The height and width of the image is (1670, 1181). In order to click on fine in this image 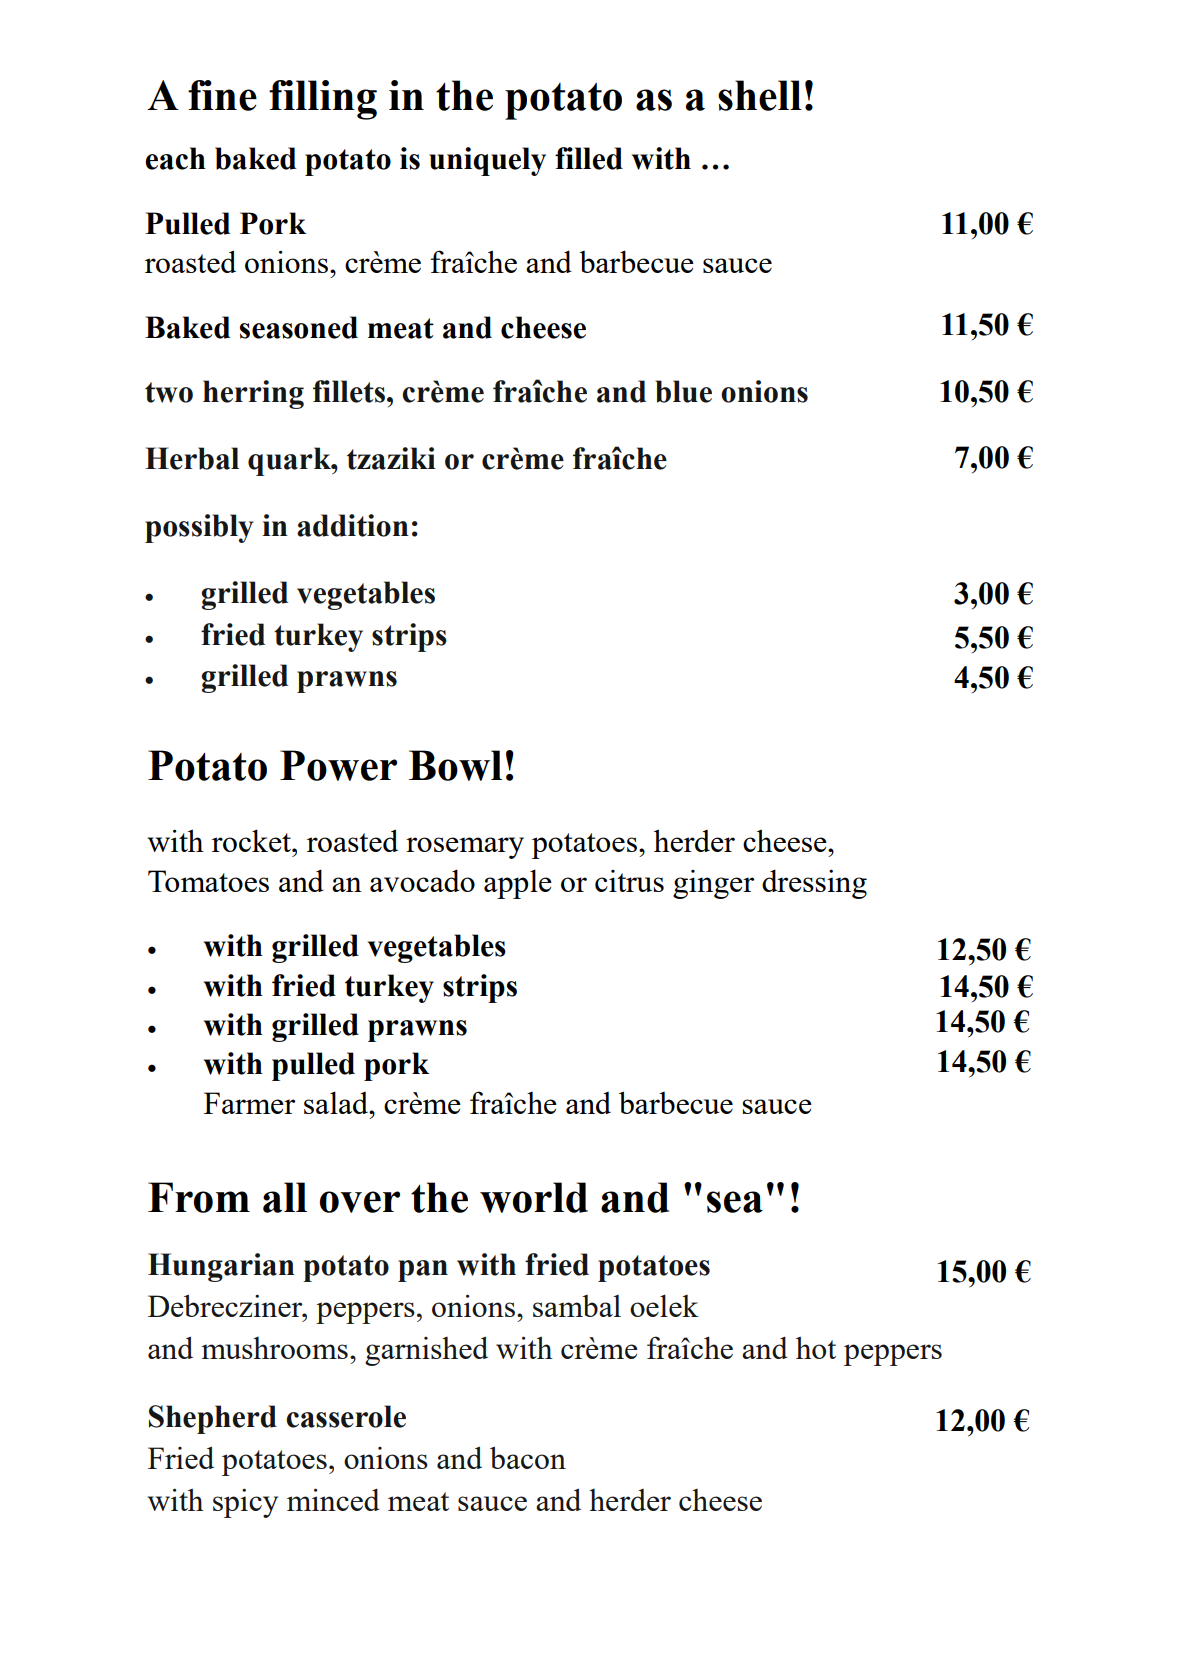, I will do `click(222, 95)`.
